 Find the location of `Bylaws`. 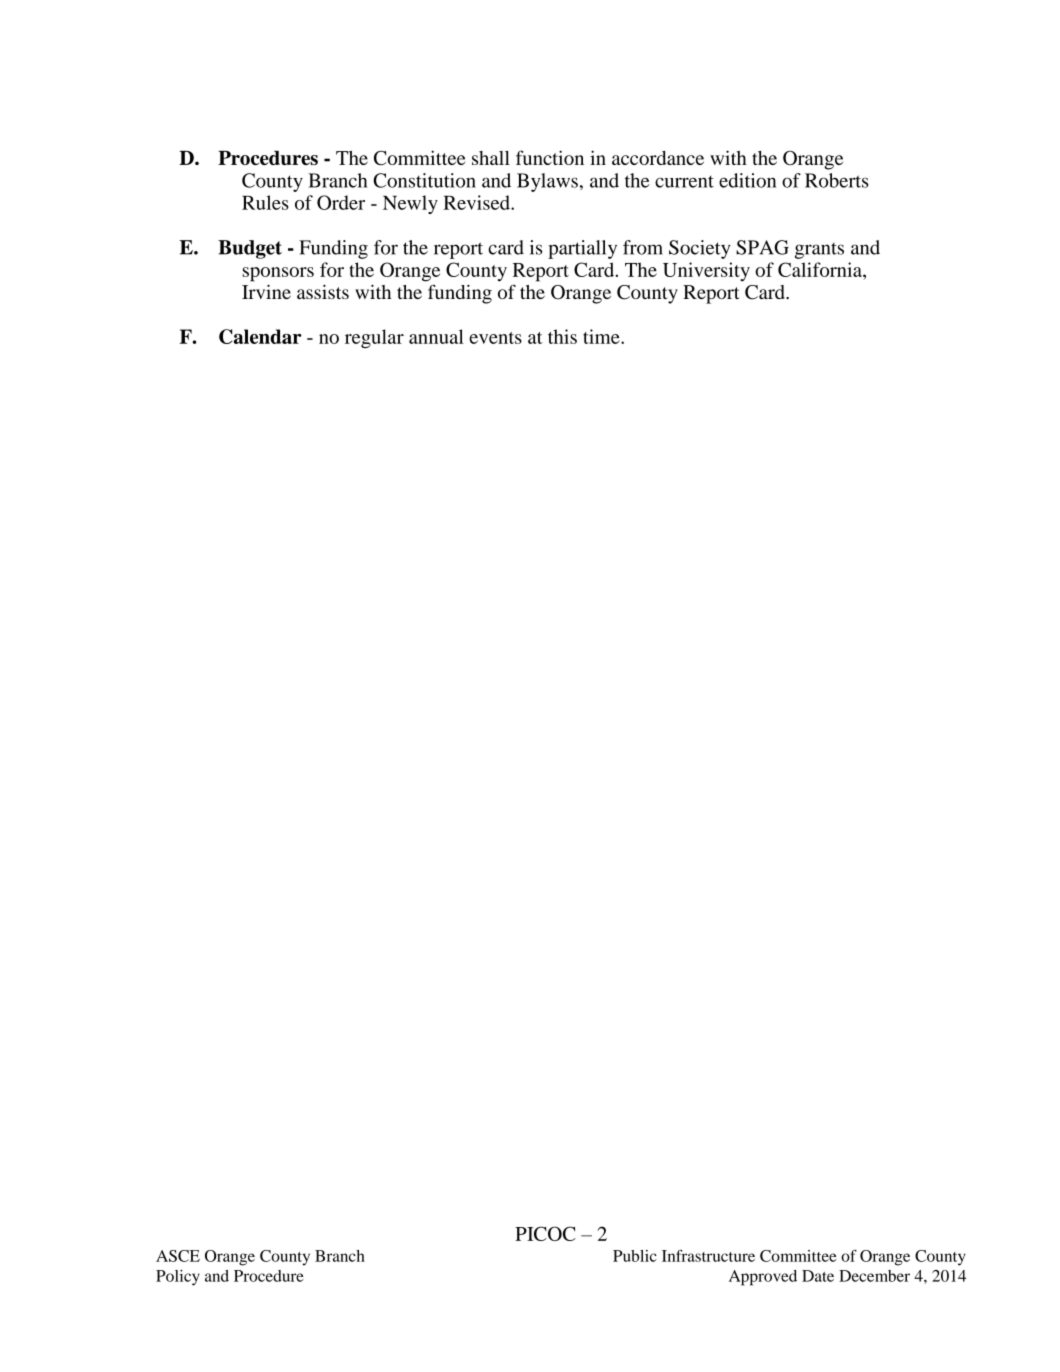

Bylaws is located at coordinates (547, 182).
